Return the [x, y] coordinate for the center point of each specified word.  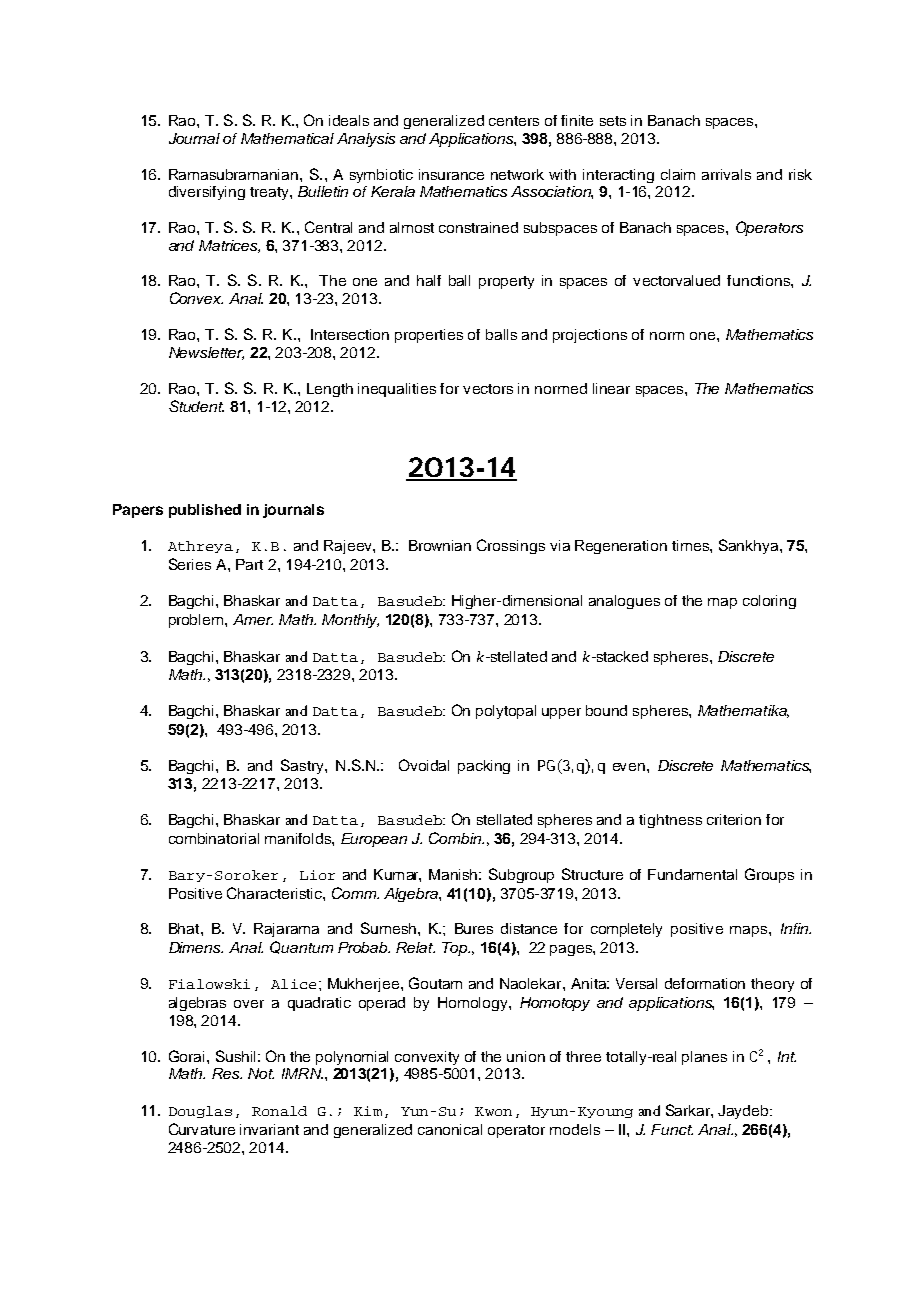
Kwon [493, 1111]
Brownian [440, 545]
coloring [769, 602]
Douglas [200, 1112]
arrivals [726, 174]
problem [196, 621]
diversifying [207, 193]
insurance [451, 174]
